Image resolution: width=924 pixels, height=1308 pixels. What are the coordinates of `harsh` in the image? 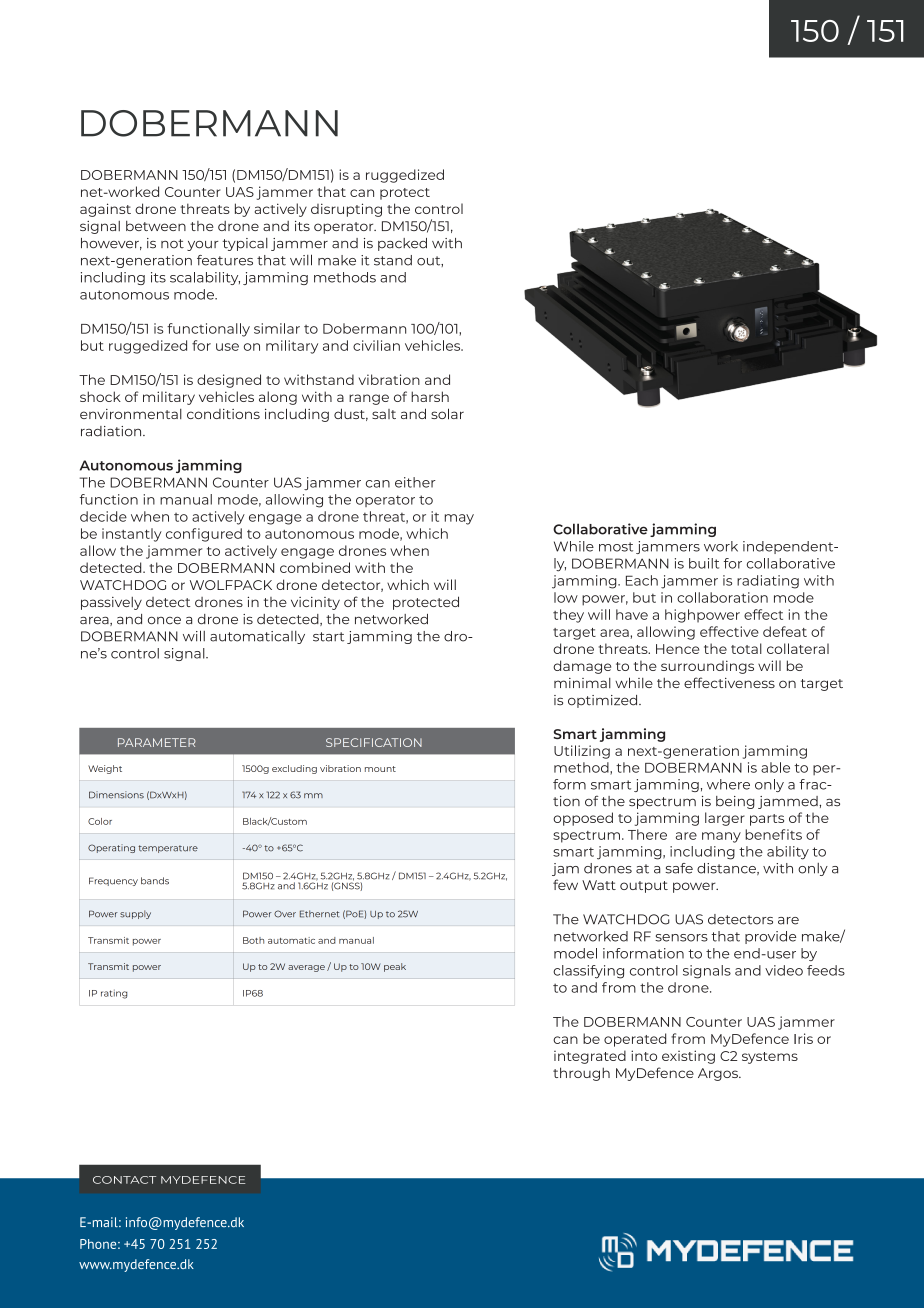 It's located at (430, 396).
